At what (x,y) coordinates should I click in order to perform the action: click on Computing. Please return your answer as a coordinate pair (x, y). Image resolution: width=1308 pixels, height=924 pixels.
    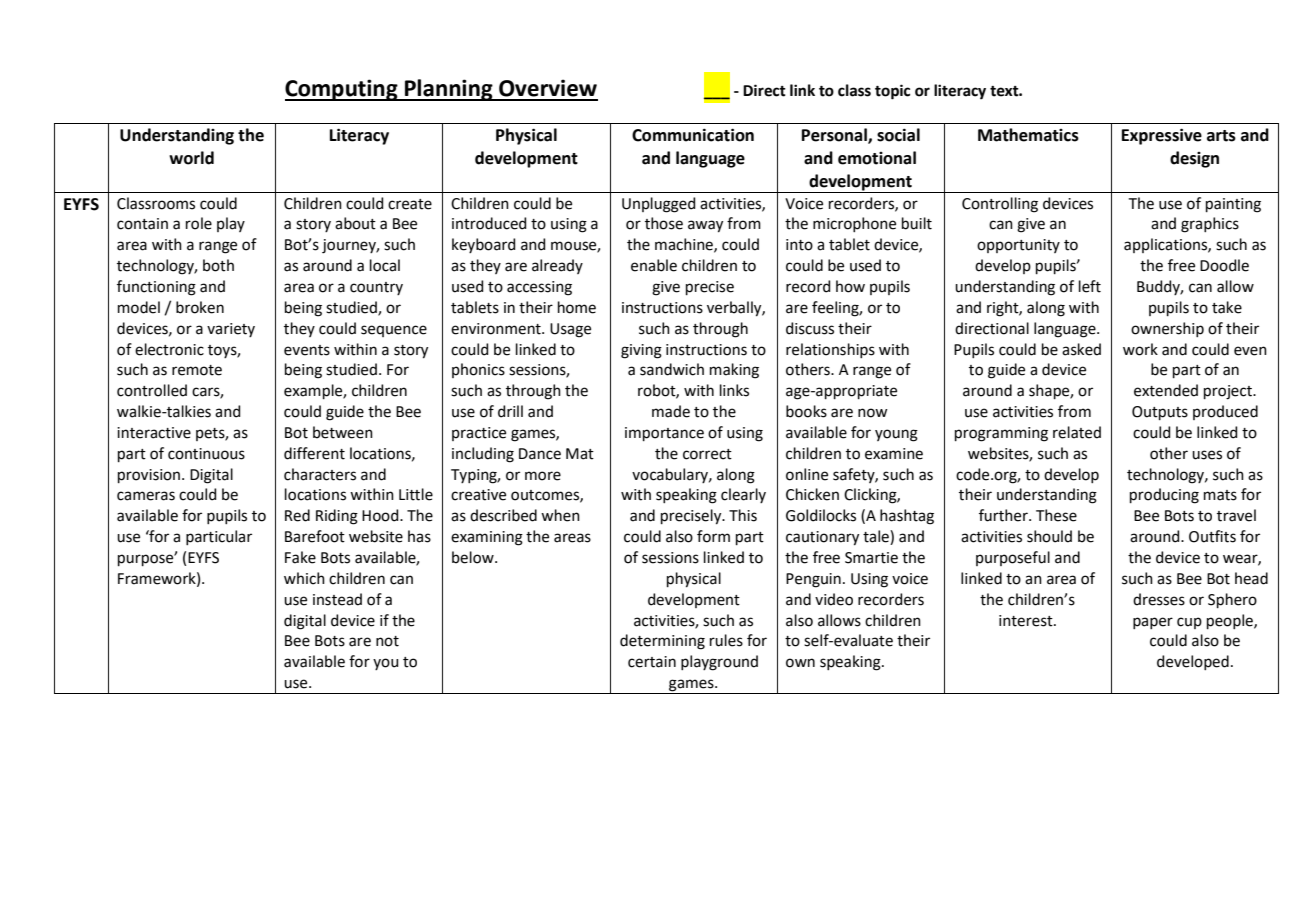
    Looking at the image, I should click on (342, 90).
